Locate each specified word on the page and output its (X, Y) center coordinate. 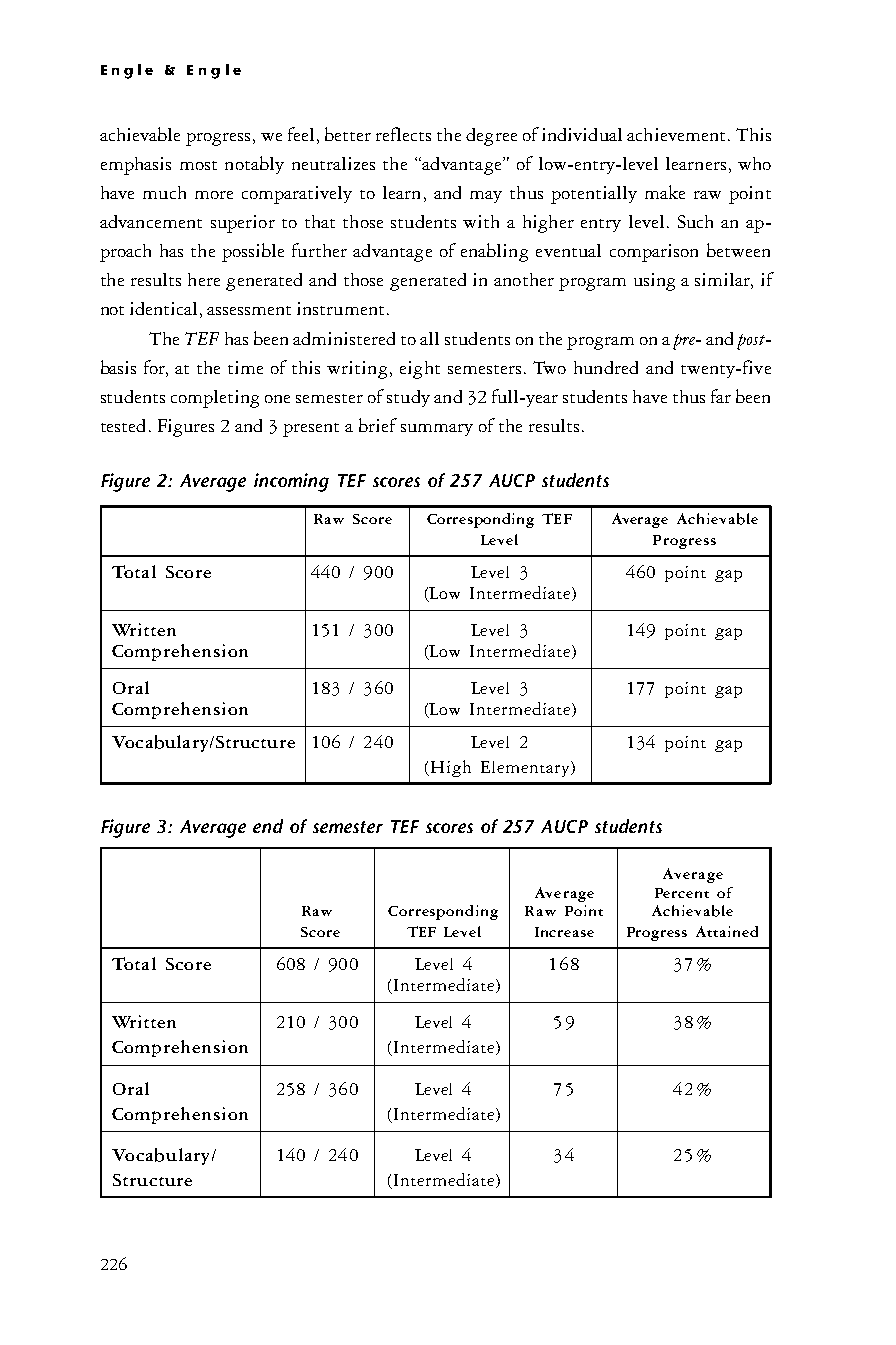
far (721, 396)
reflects (403, 134)
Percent (682, 893)
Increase (564, 932)
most (198, 165)
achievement (676, 134)
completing (215, 399)
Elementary (525, 769)
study (408, 398)
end (268, 826)
